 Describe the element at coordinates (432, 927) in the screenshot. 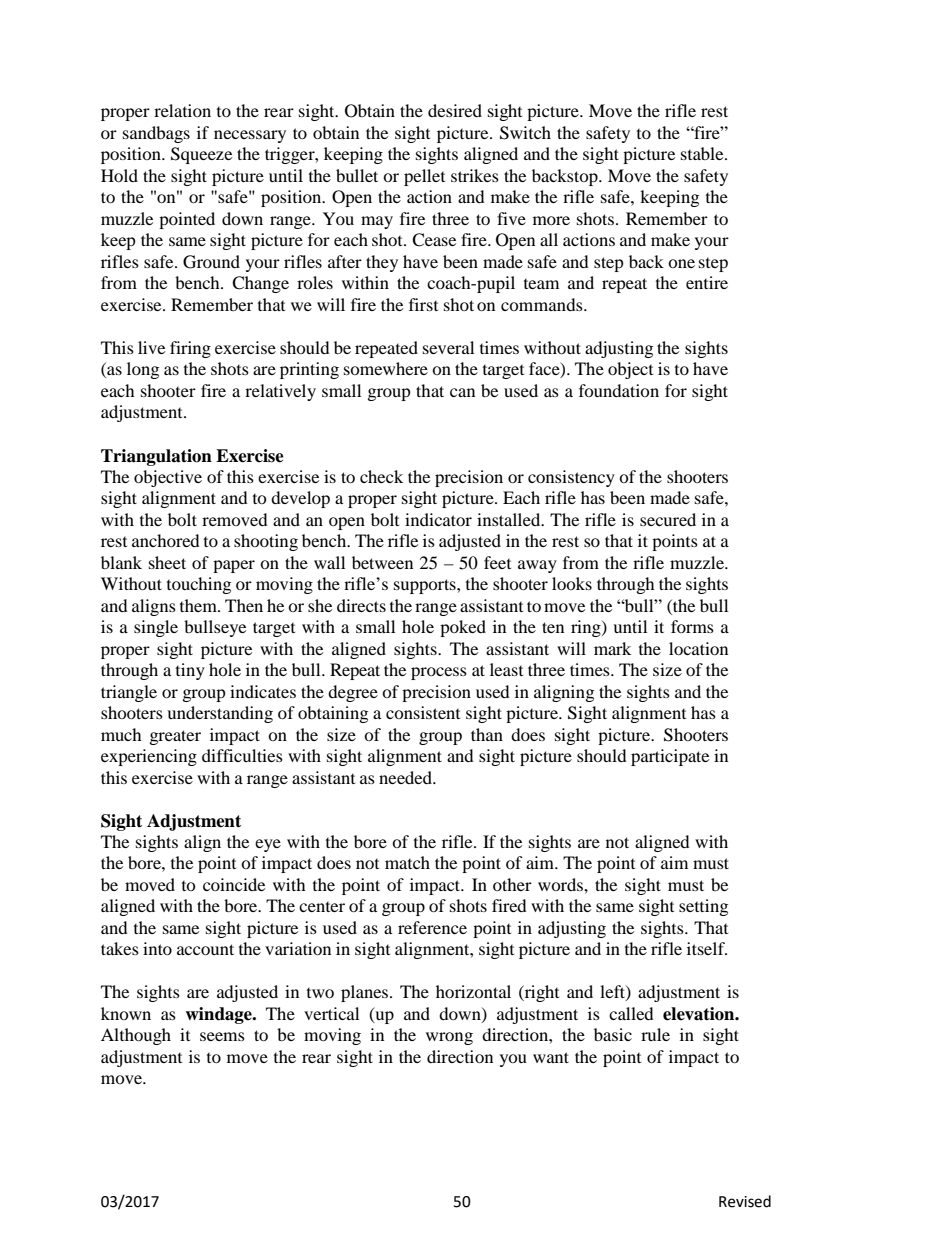

I see `reference` at that location.
